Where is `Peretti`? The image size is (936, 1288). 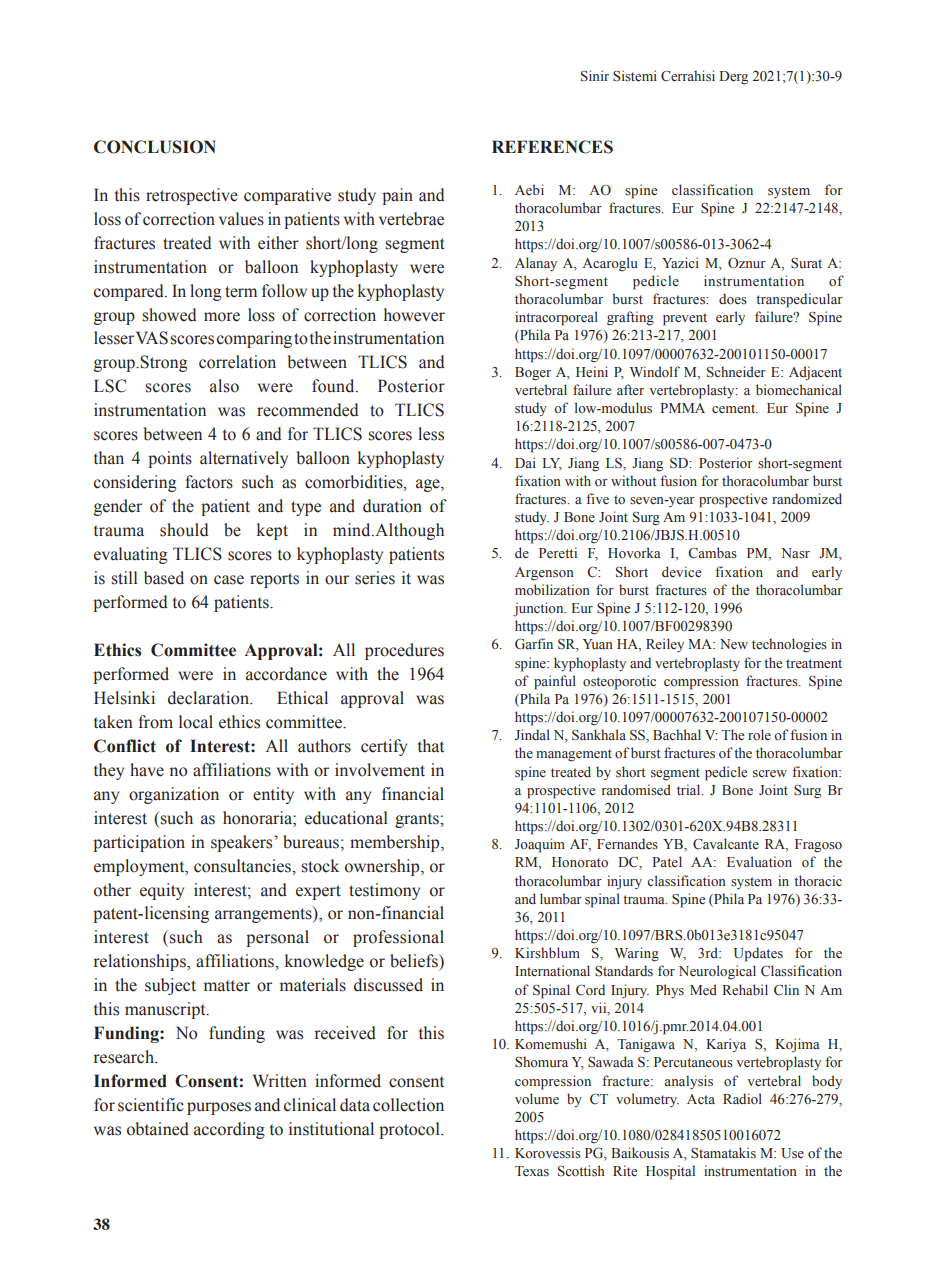 Peretti is located at coordinates (558, 552).
